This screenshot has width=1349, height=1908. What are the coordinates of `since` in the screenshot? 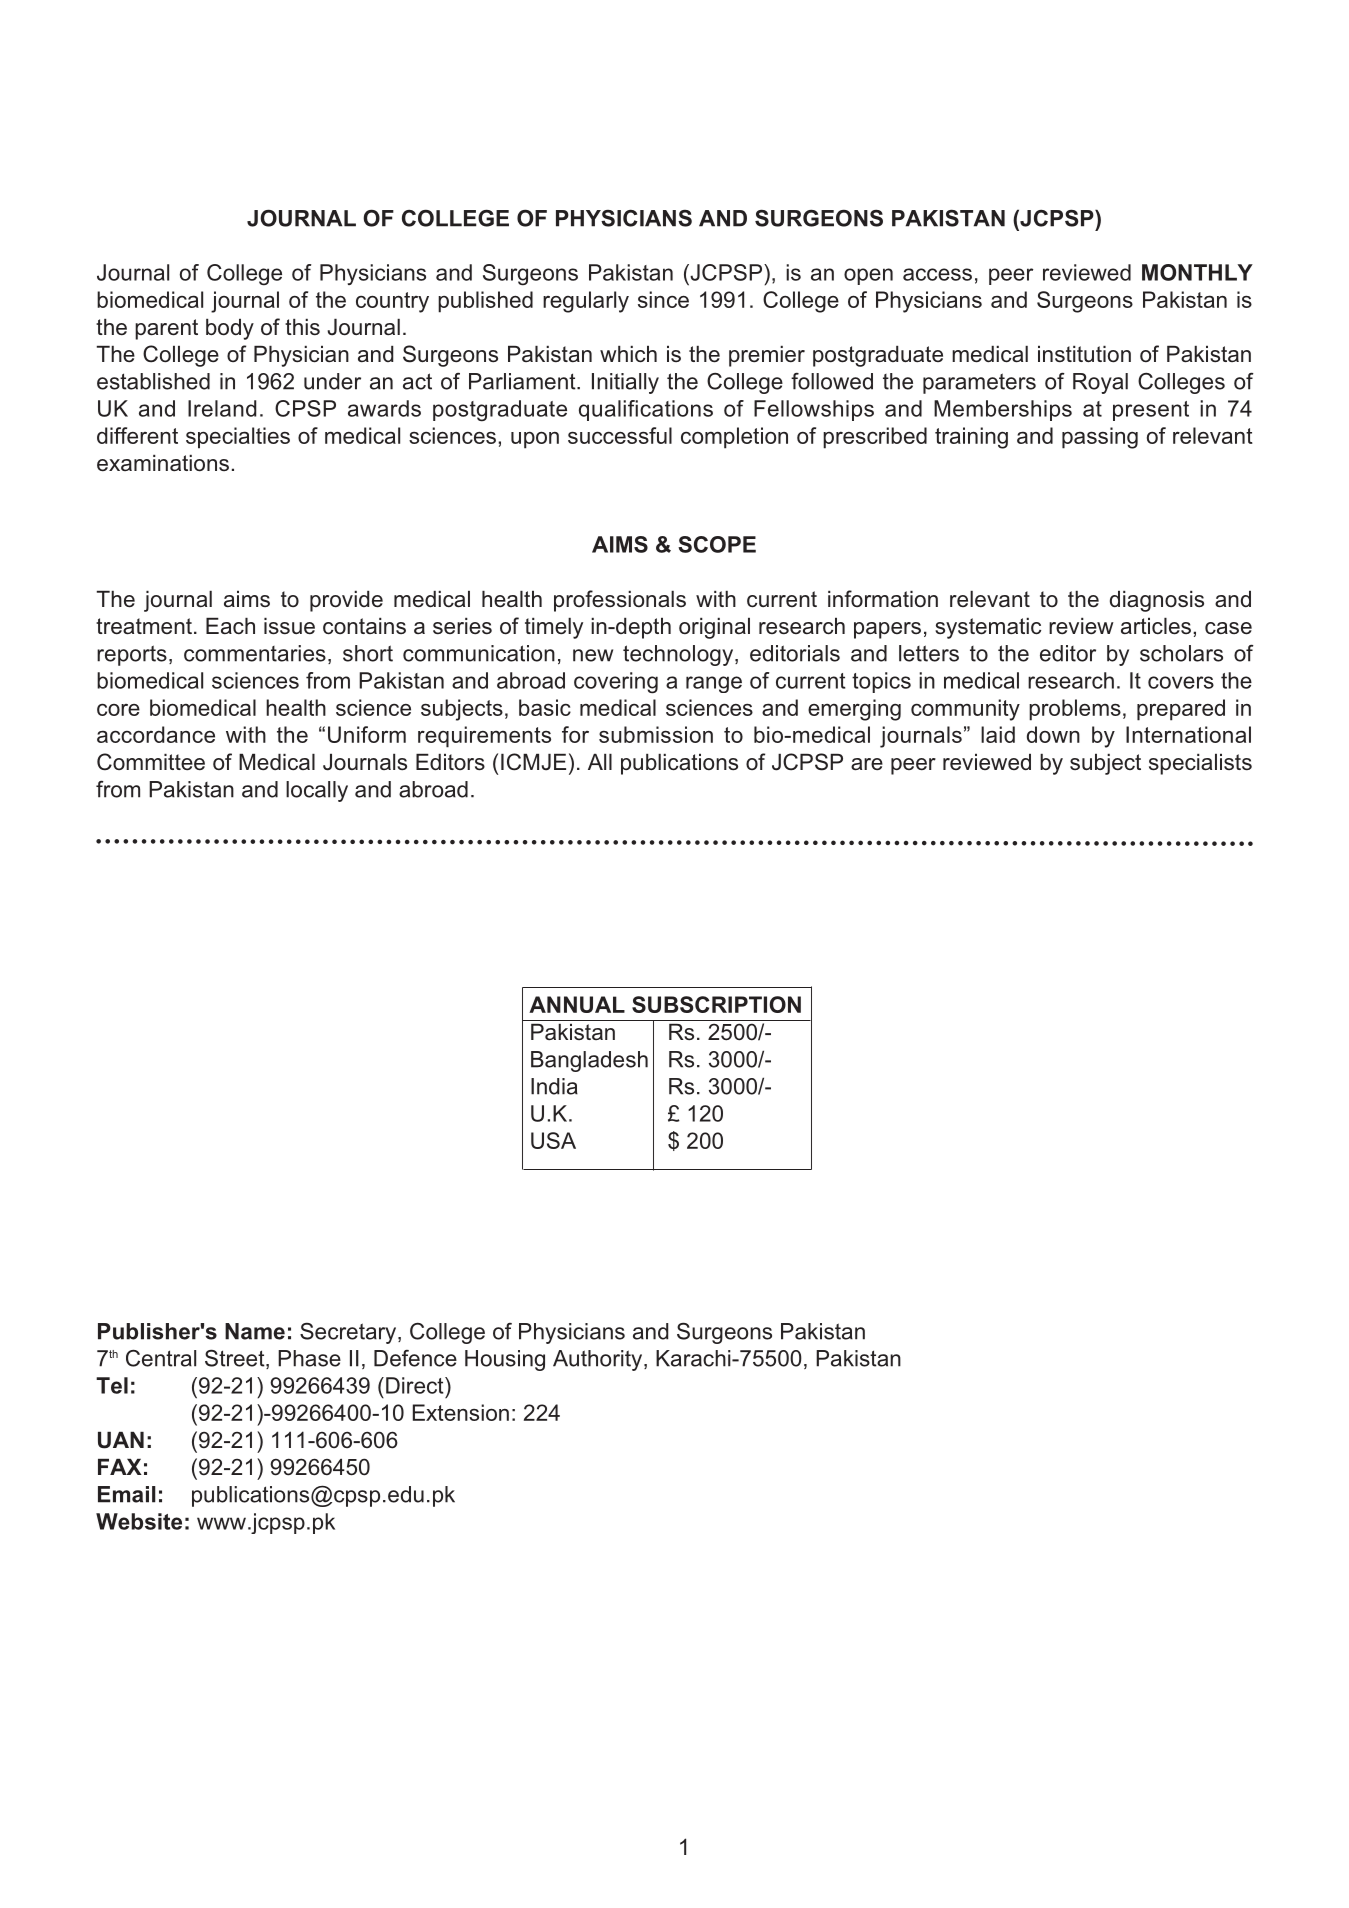 It's located at (663, 299).
